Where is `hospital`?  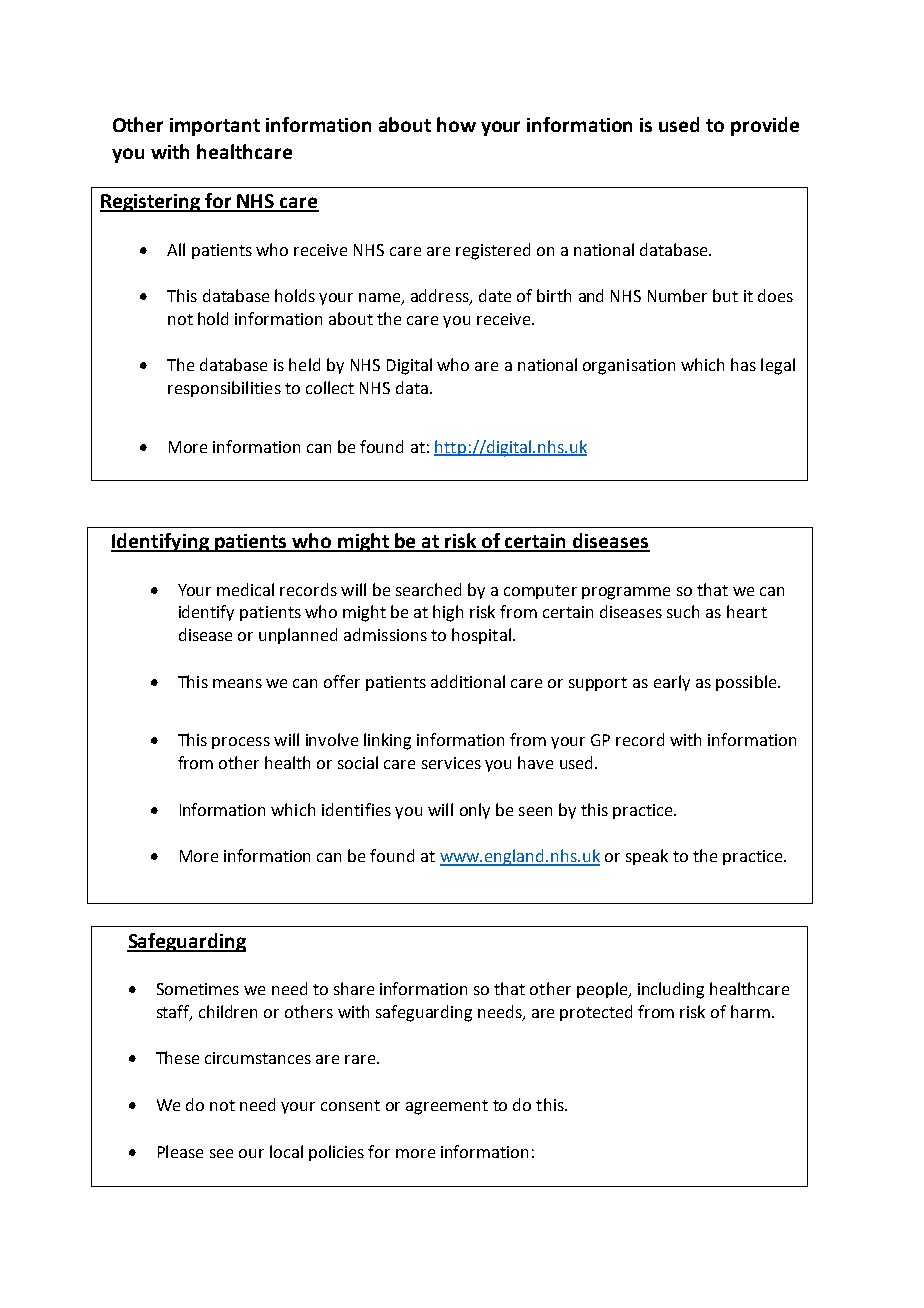 hospital is located at coordinates (481, 636).
